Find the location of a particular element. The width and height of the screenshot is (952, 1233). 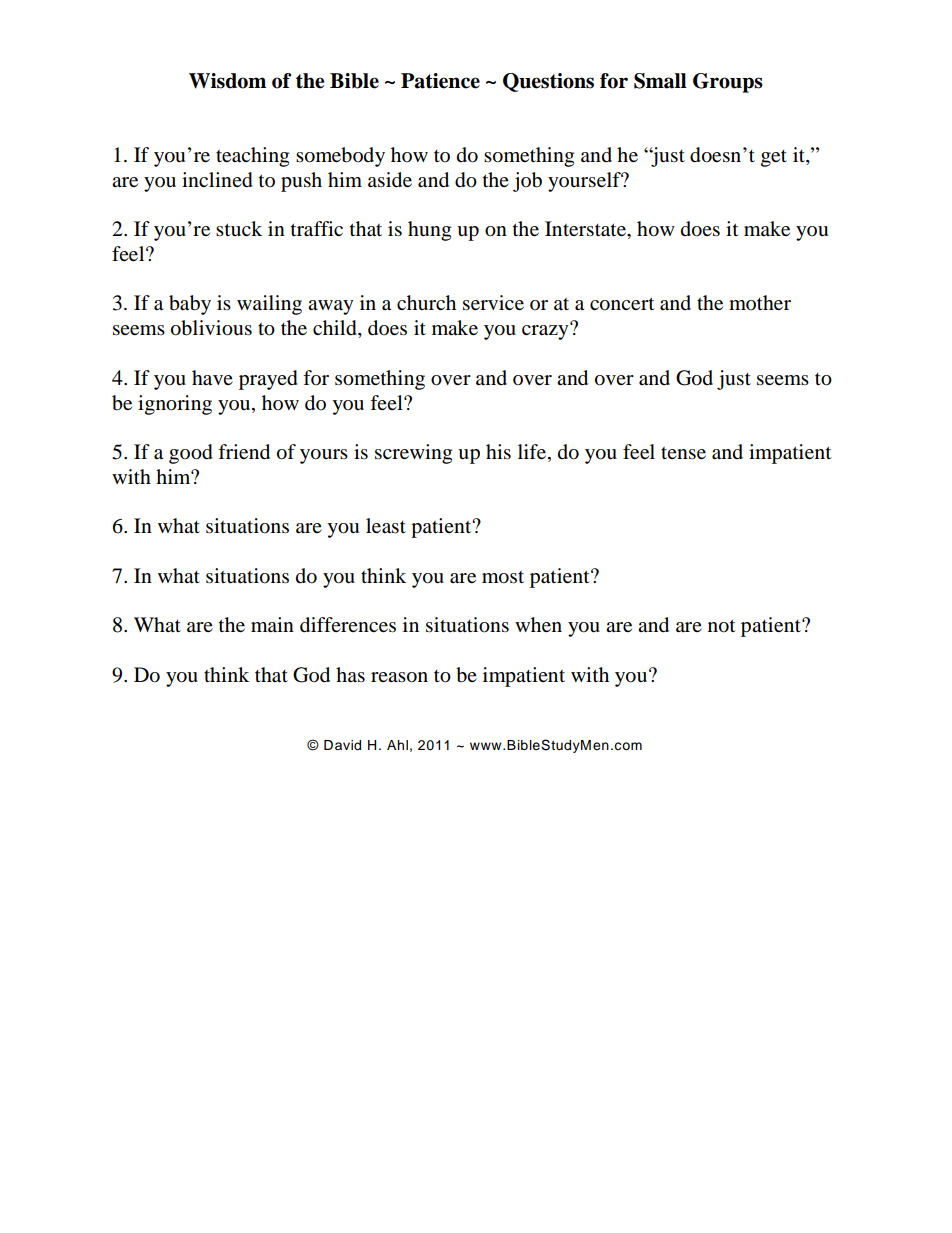

tense is located at coordinates (683, 453).
